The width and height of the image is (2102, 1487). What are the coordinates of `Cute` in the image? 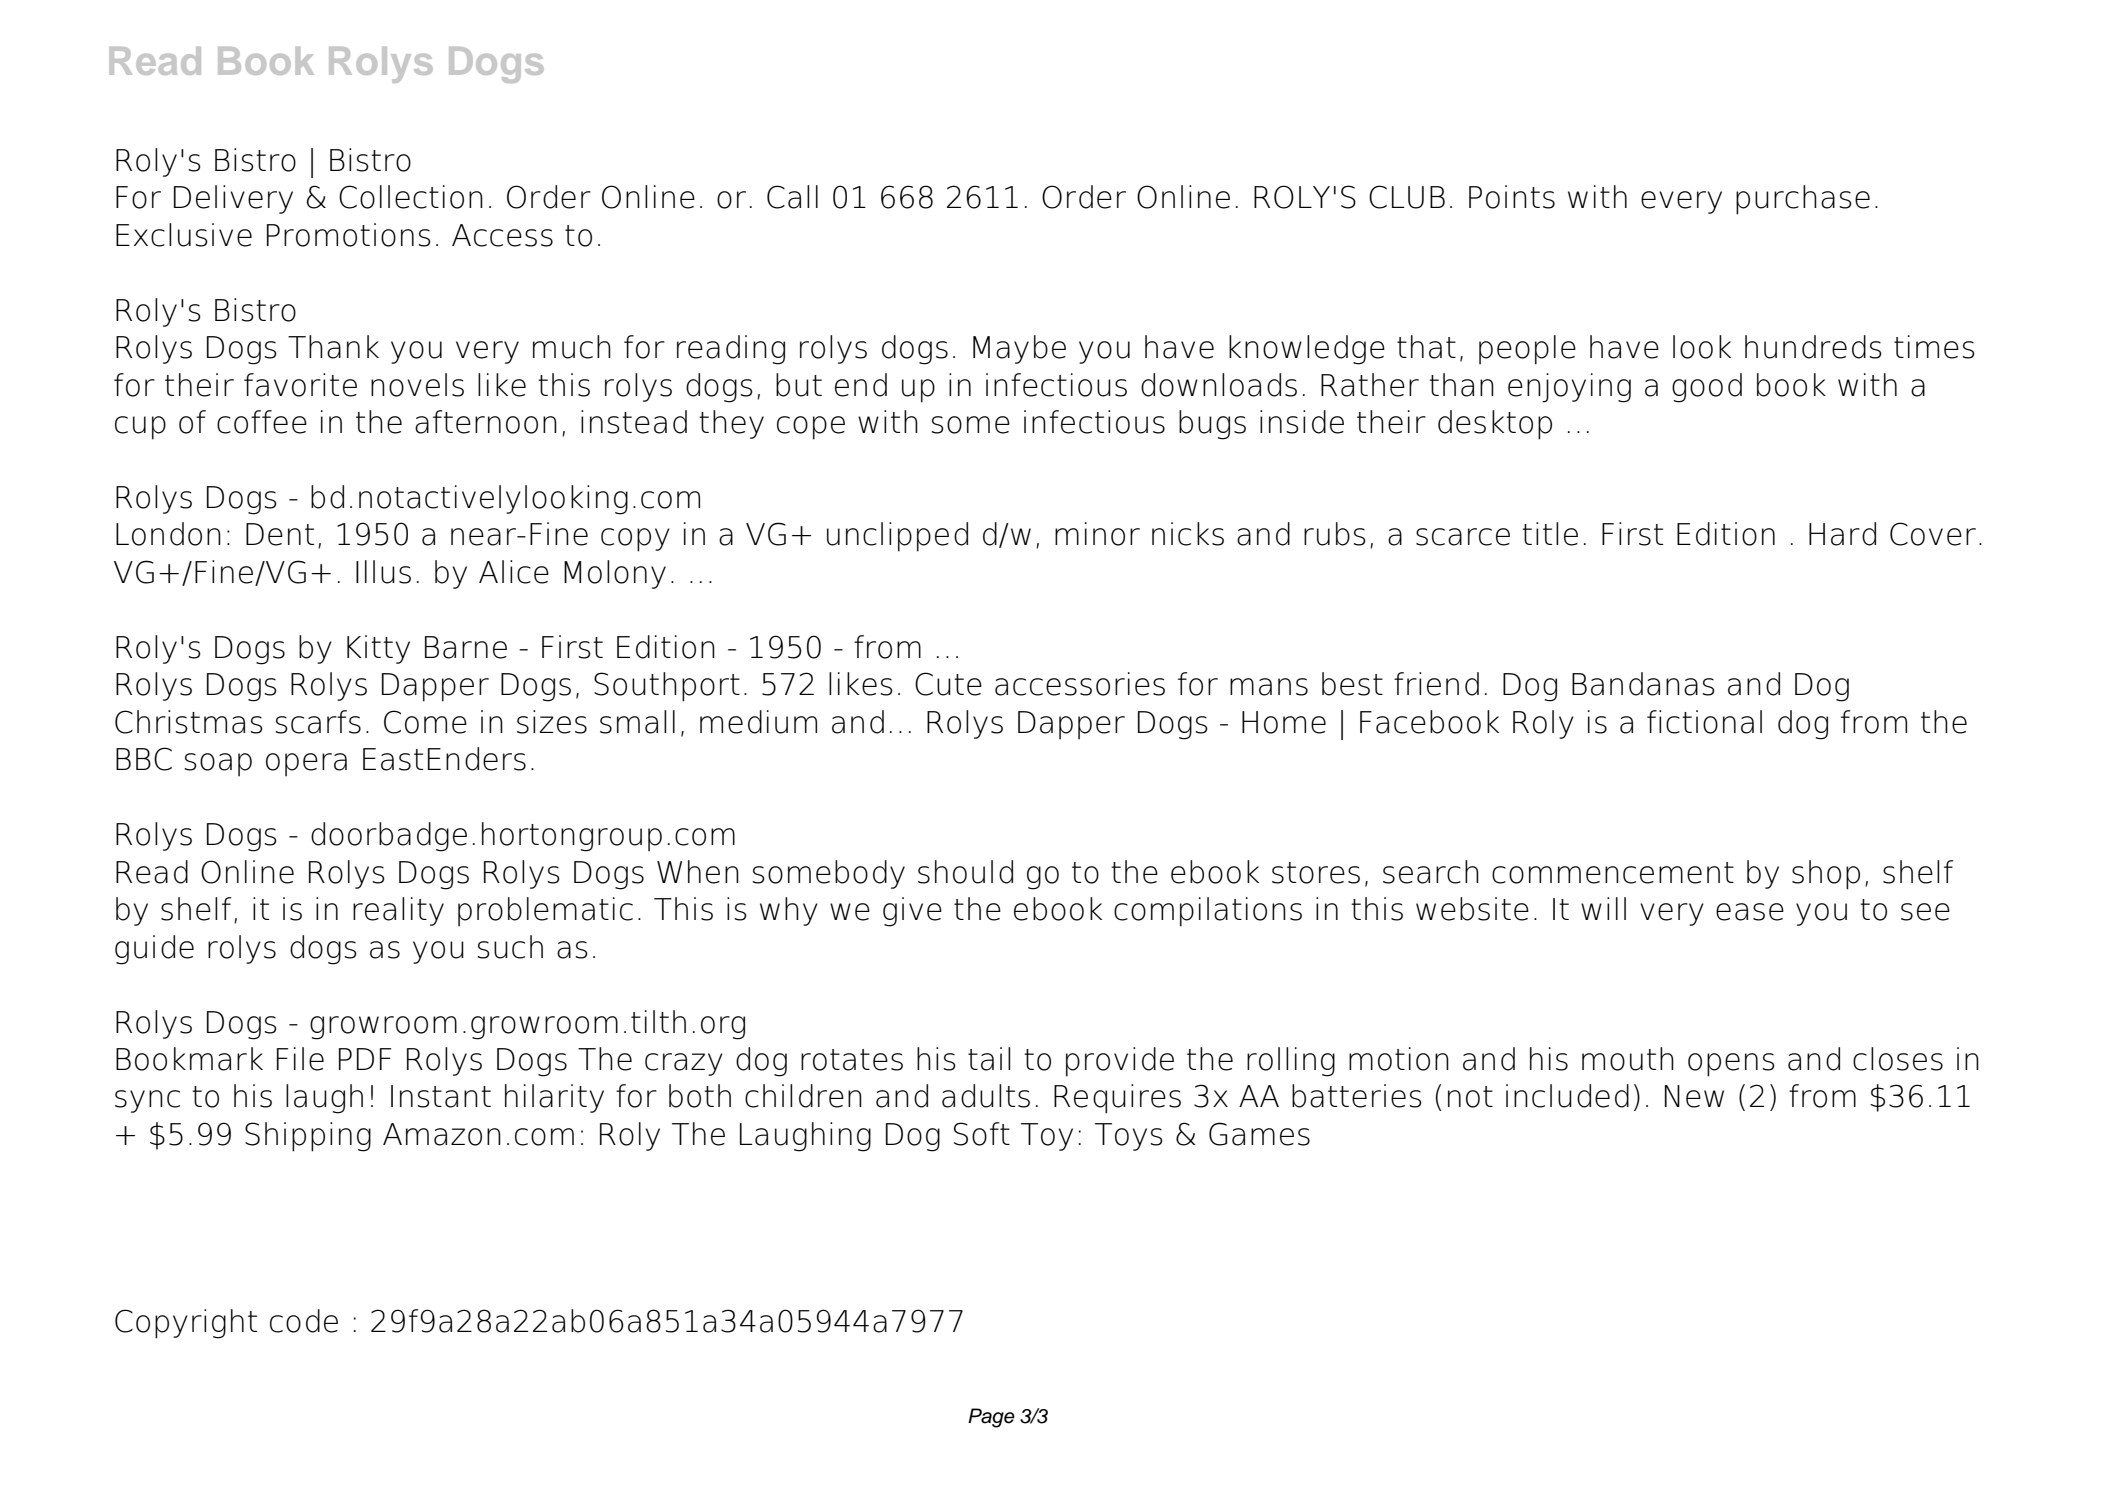 It's located at (948, 684).
